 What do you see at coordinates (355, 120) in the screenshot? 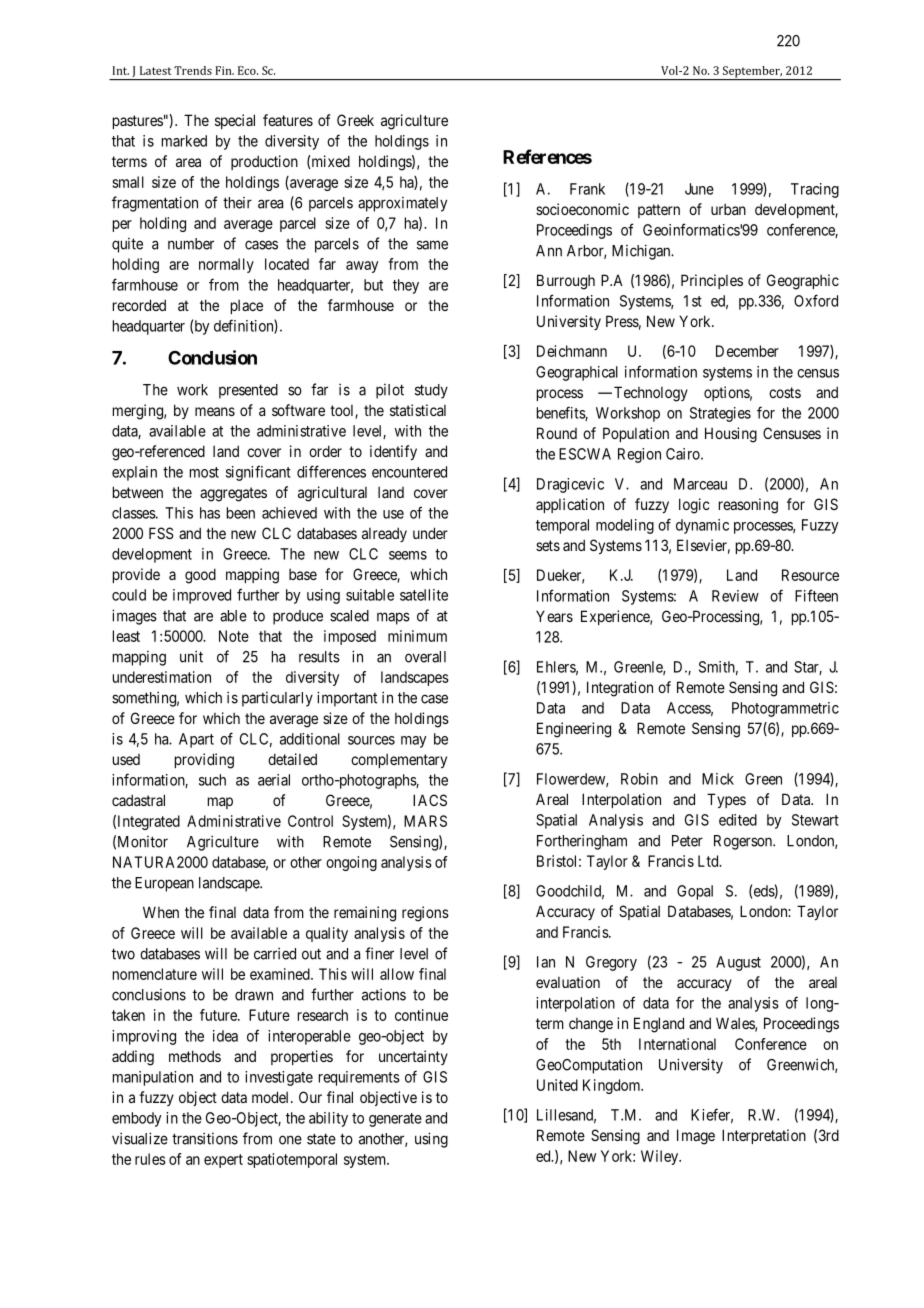
I see `Greek` at bounding box center [355, 120].
